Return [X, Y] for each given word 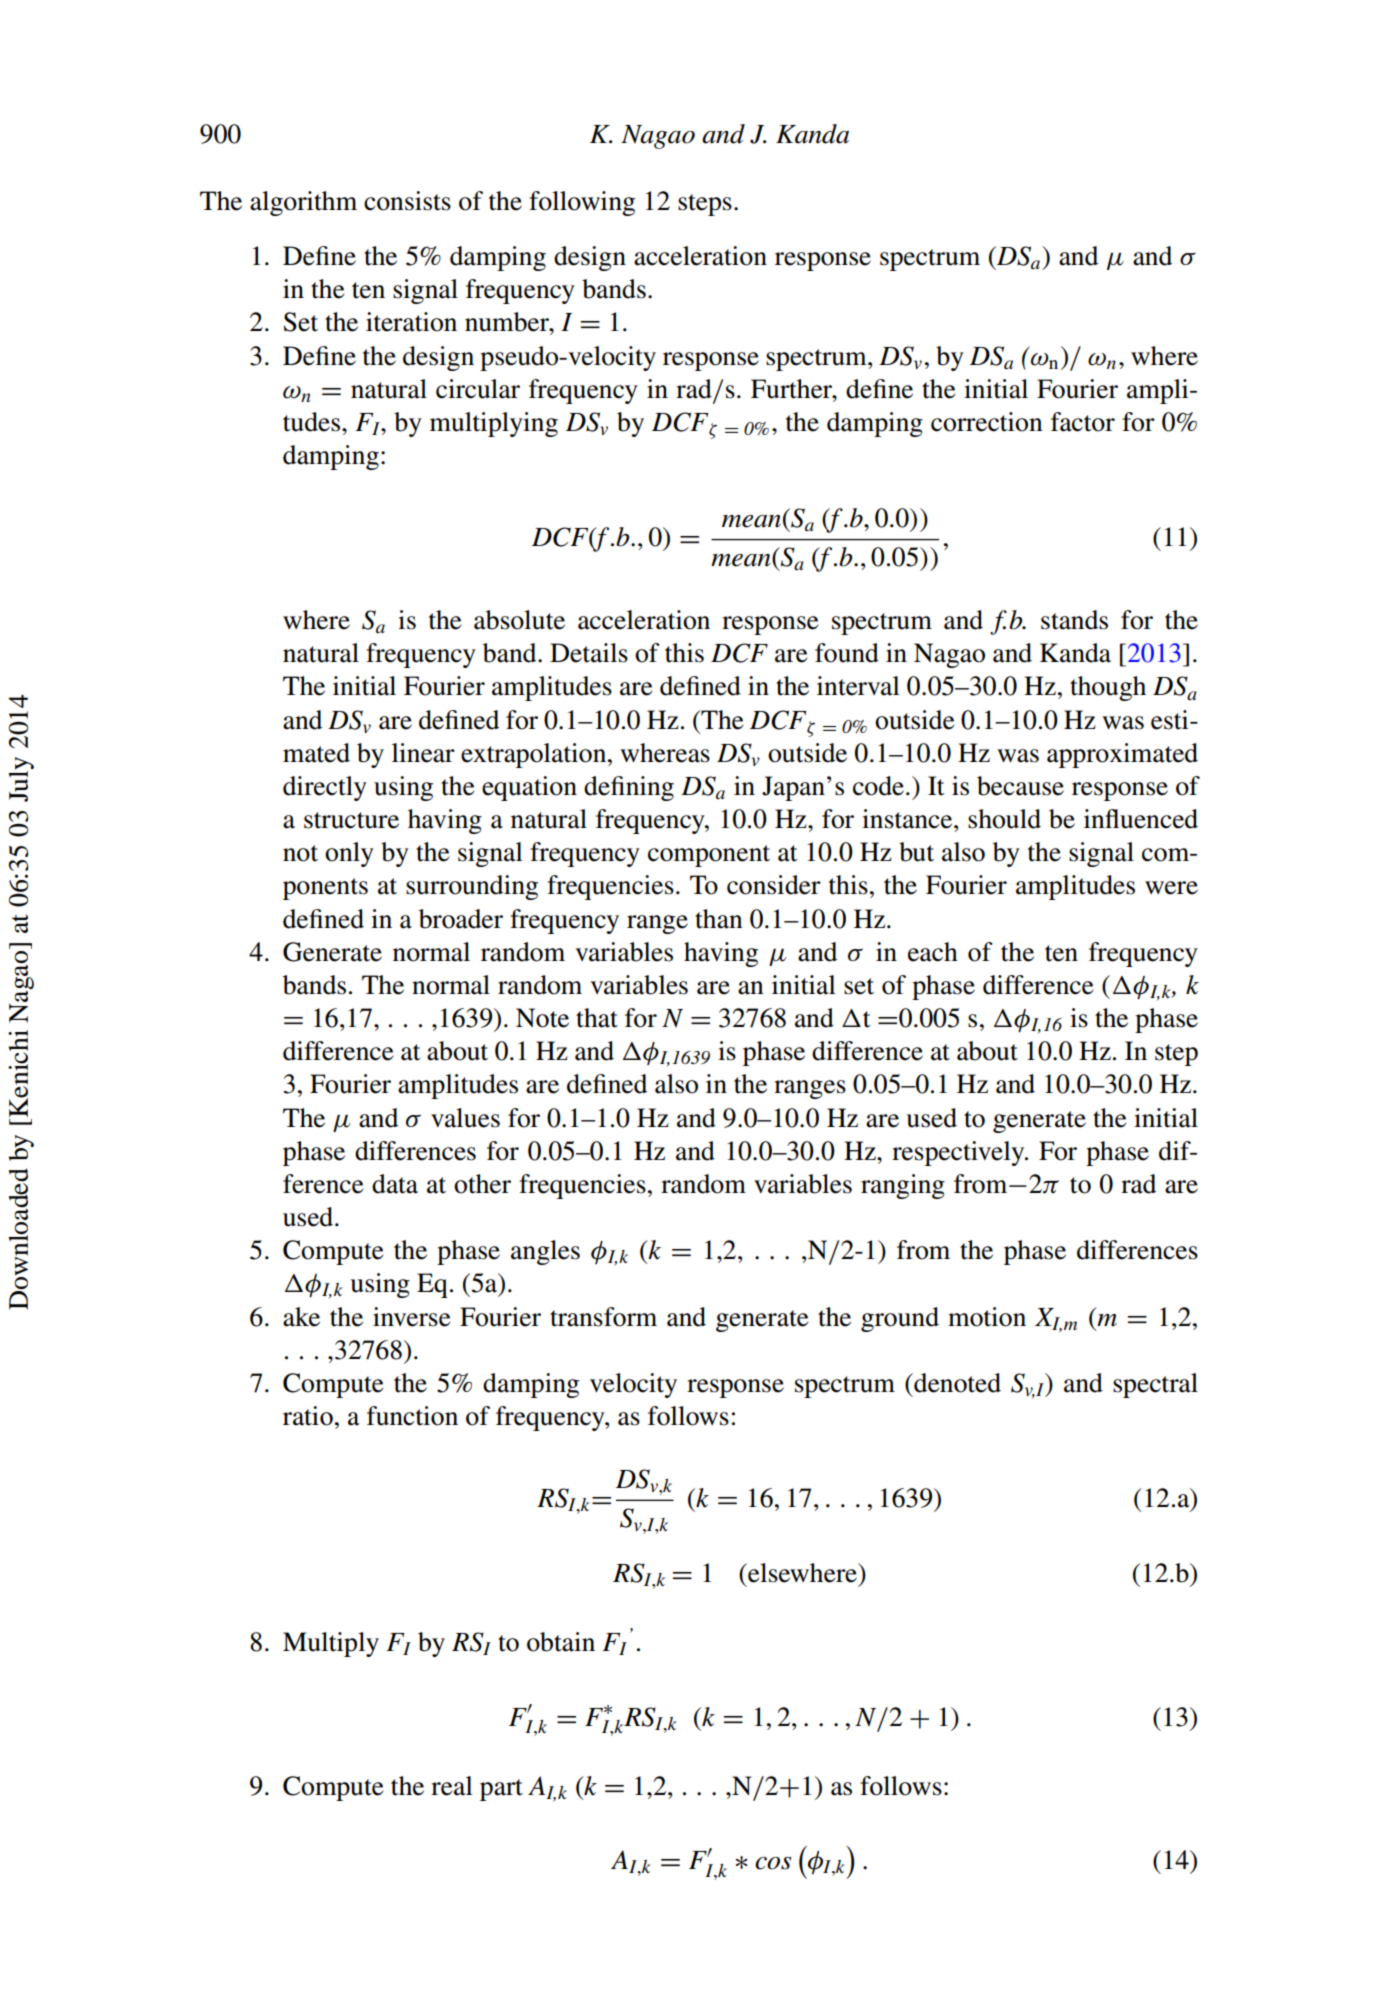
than [719, 919]
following [582, 203]
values [465, 1118]
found [847, 653]
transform [603, 1317]
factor [1083, 422]
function [412, 1416]
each [933, 952]
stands [1074, 620]
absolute [519, 620]
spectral [1155, 1385]
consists [407, 201]
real [452, 1786]
